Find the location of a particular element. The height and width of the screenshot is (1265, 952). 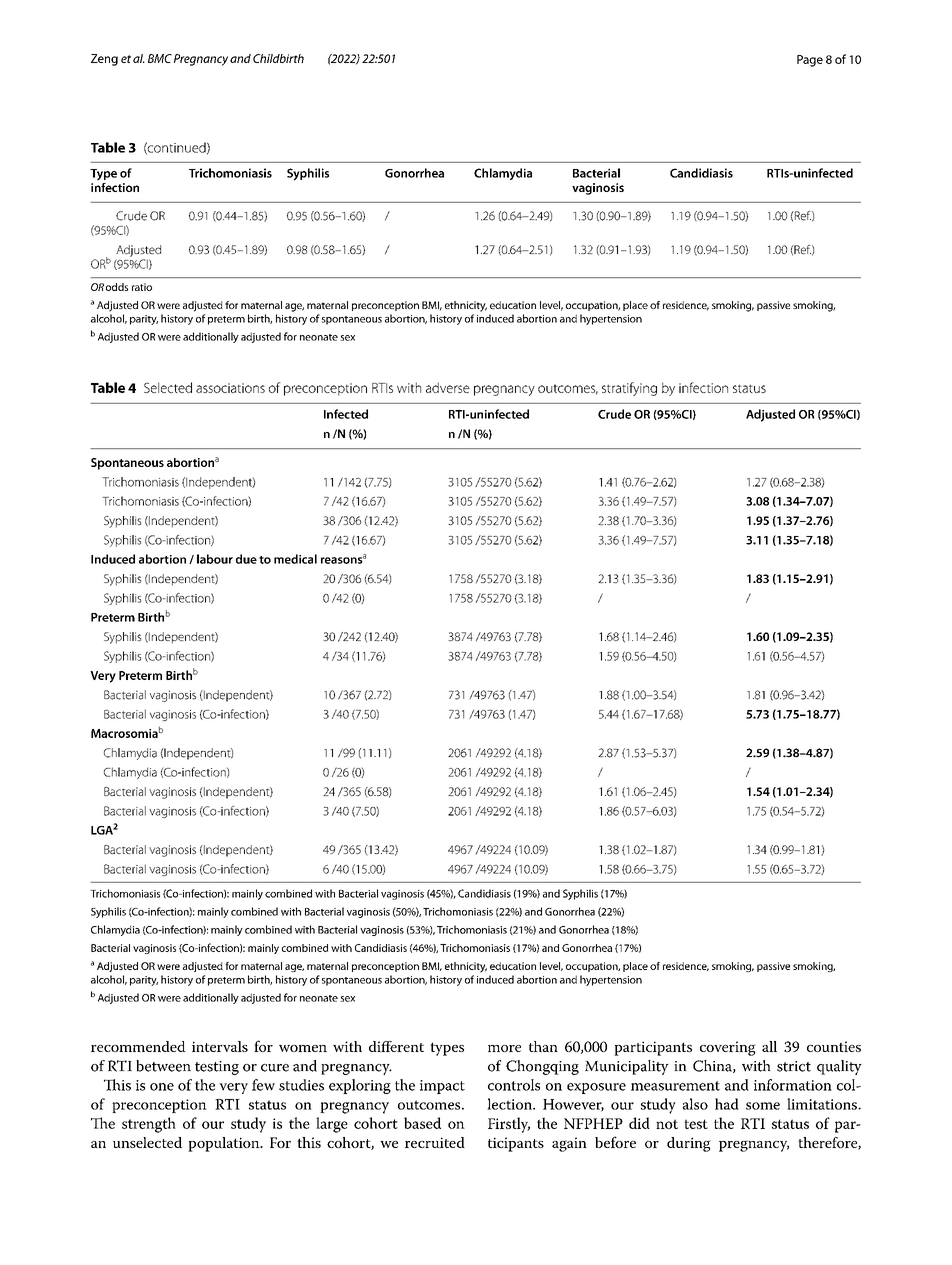

adverse is located at coordinates (448, 387).
